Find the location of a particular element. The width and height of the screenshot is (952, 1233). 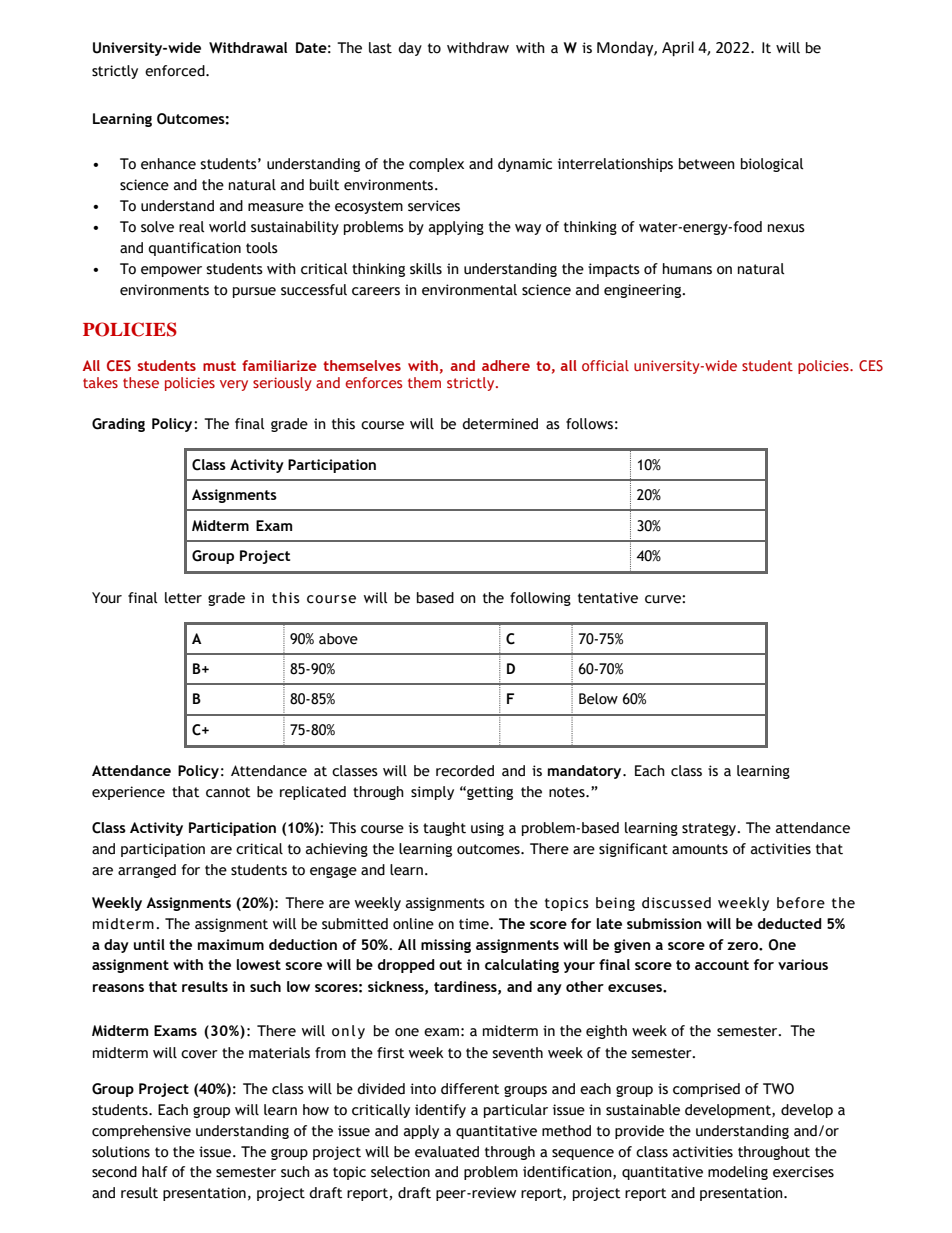

strategy is located at coordinates (710, 829).
